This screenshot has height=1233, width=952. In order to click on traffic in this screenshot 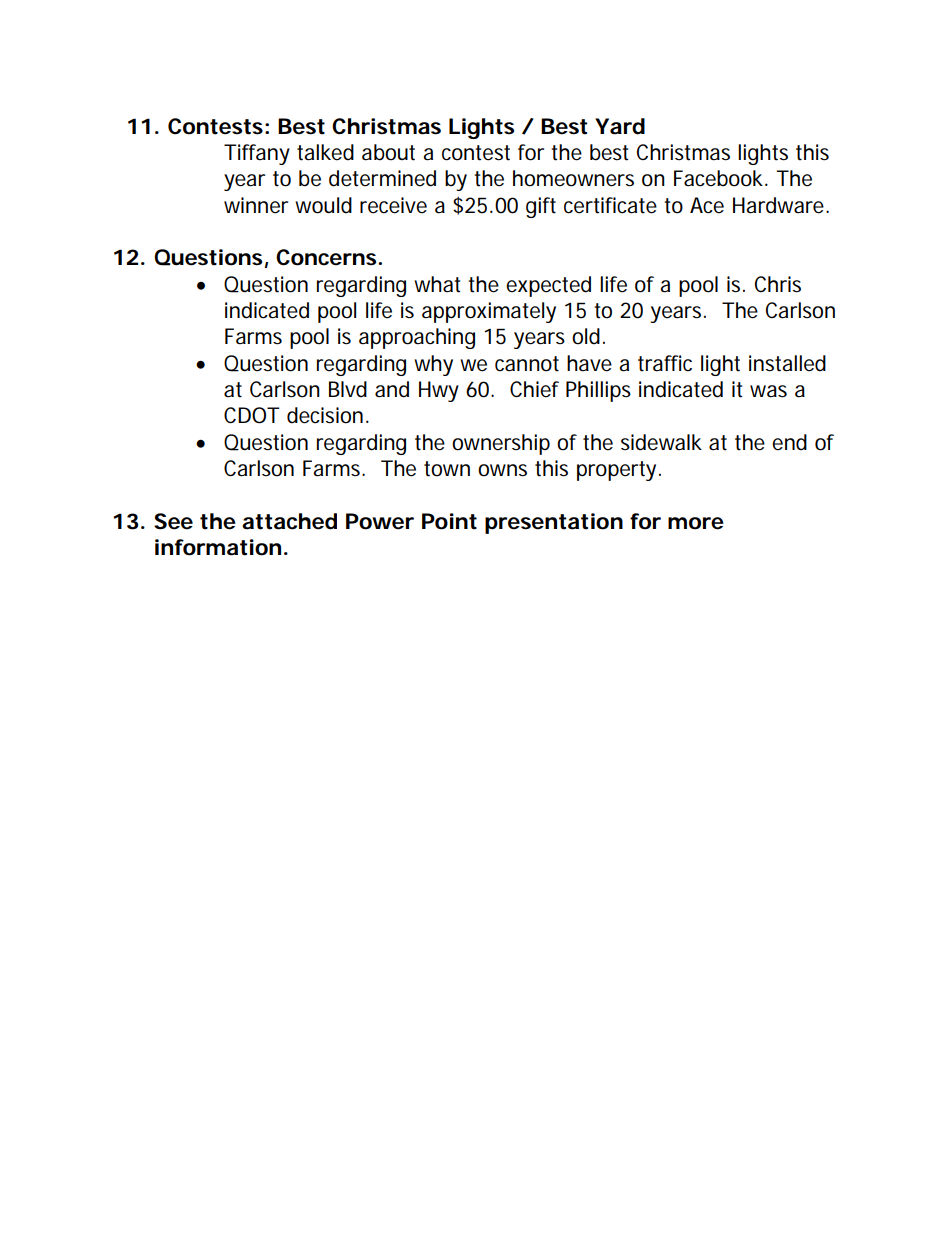, I will do `click(665, 363)`.
